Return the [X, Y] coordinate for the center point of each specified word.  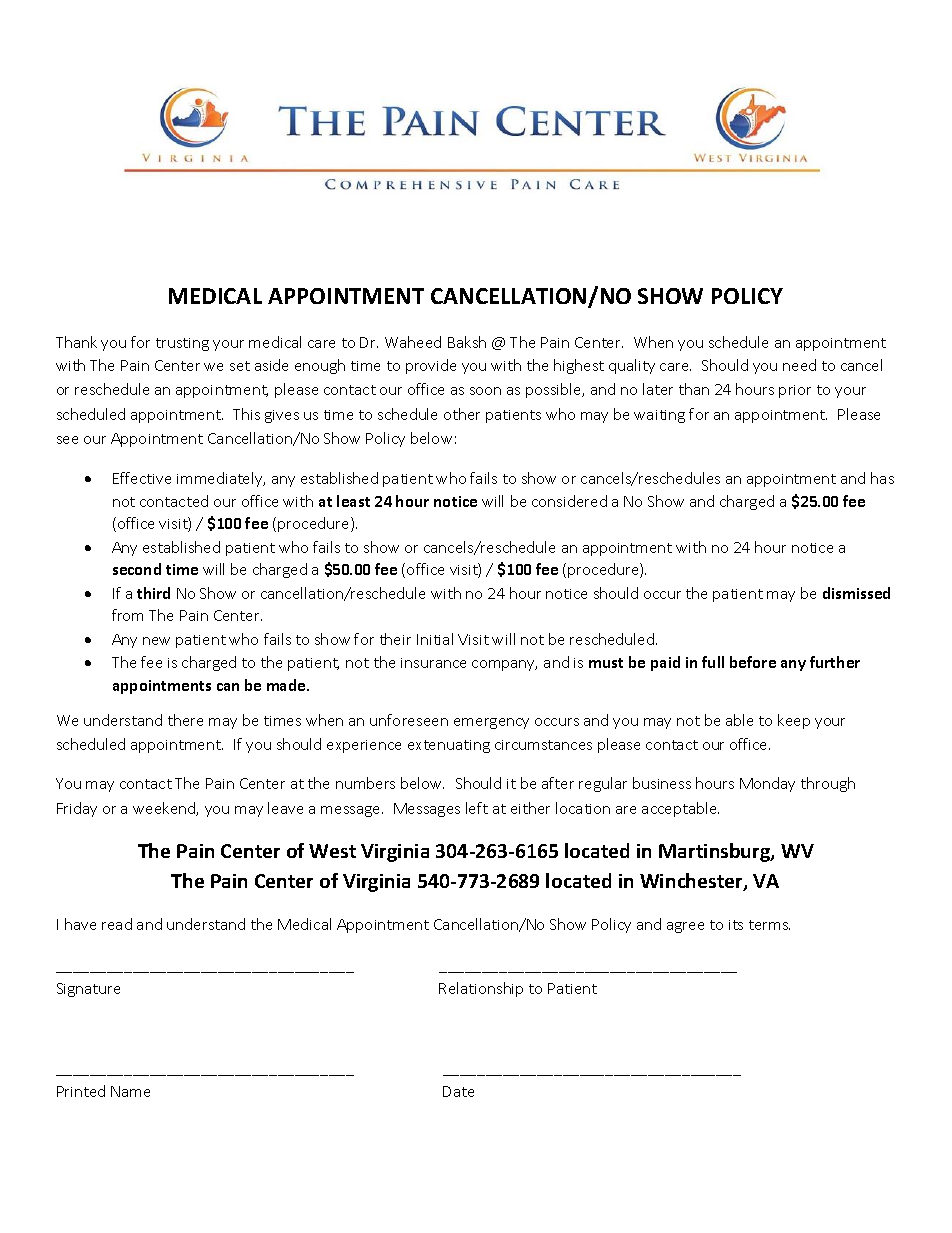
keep [794, 721]
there [185, 720]
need [799, 365]
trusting [182, 344]
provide [431, 366]
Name [130, 1091]
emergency [491, 723]
